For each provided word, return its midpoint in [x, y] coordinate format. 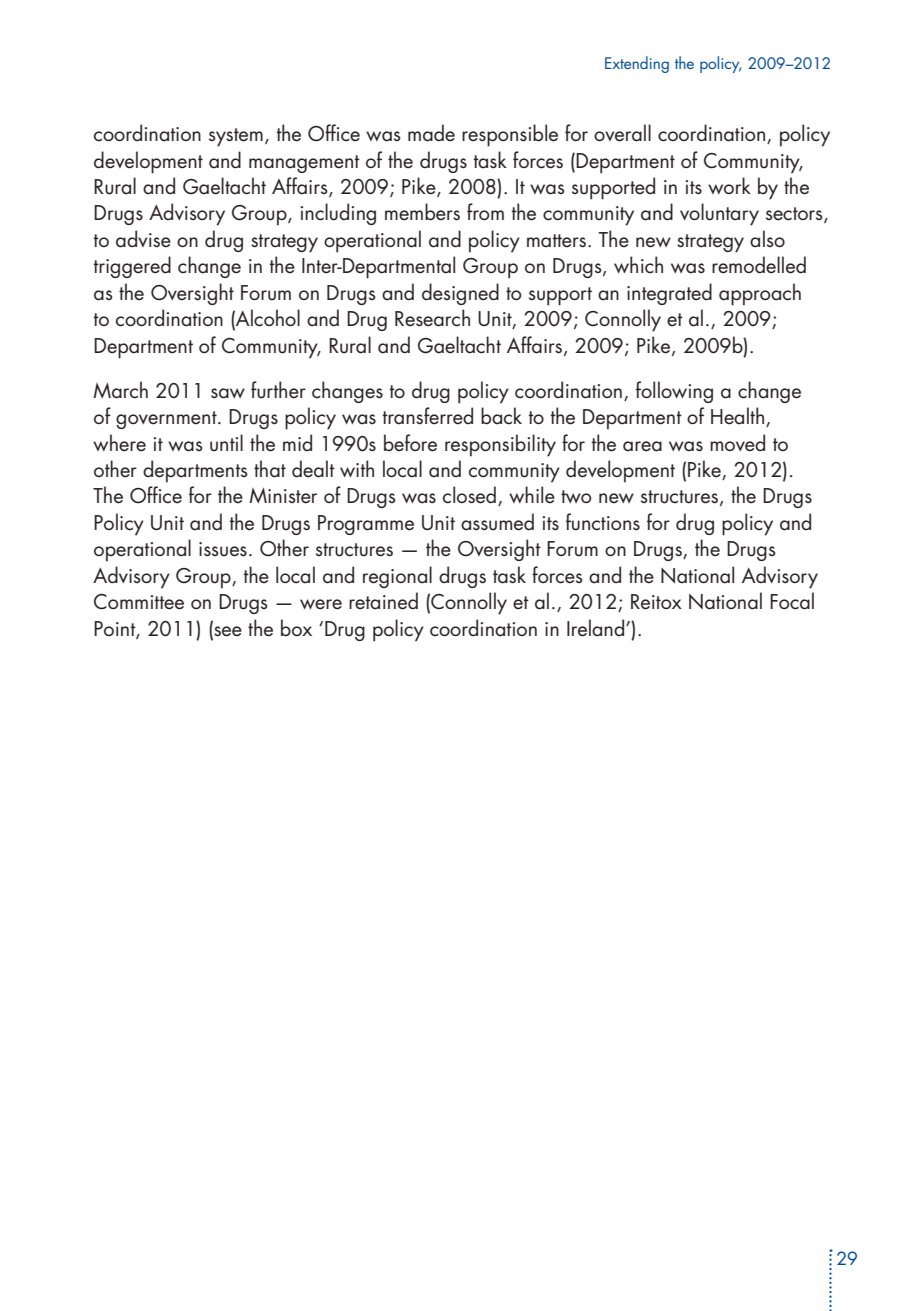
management [304, 164]
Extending [637, 64]
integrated [669, 294]
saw [228, 393]
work [729, 185]
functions [603, 522]
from [485, 211]
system [236, 137]
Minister [283, 496]
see [227, 630]
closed [469, 495]
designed [460, 294]
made [431, 133]
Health [737, 416]
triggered [132, 267]
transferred [428, 416]
